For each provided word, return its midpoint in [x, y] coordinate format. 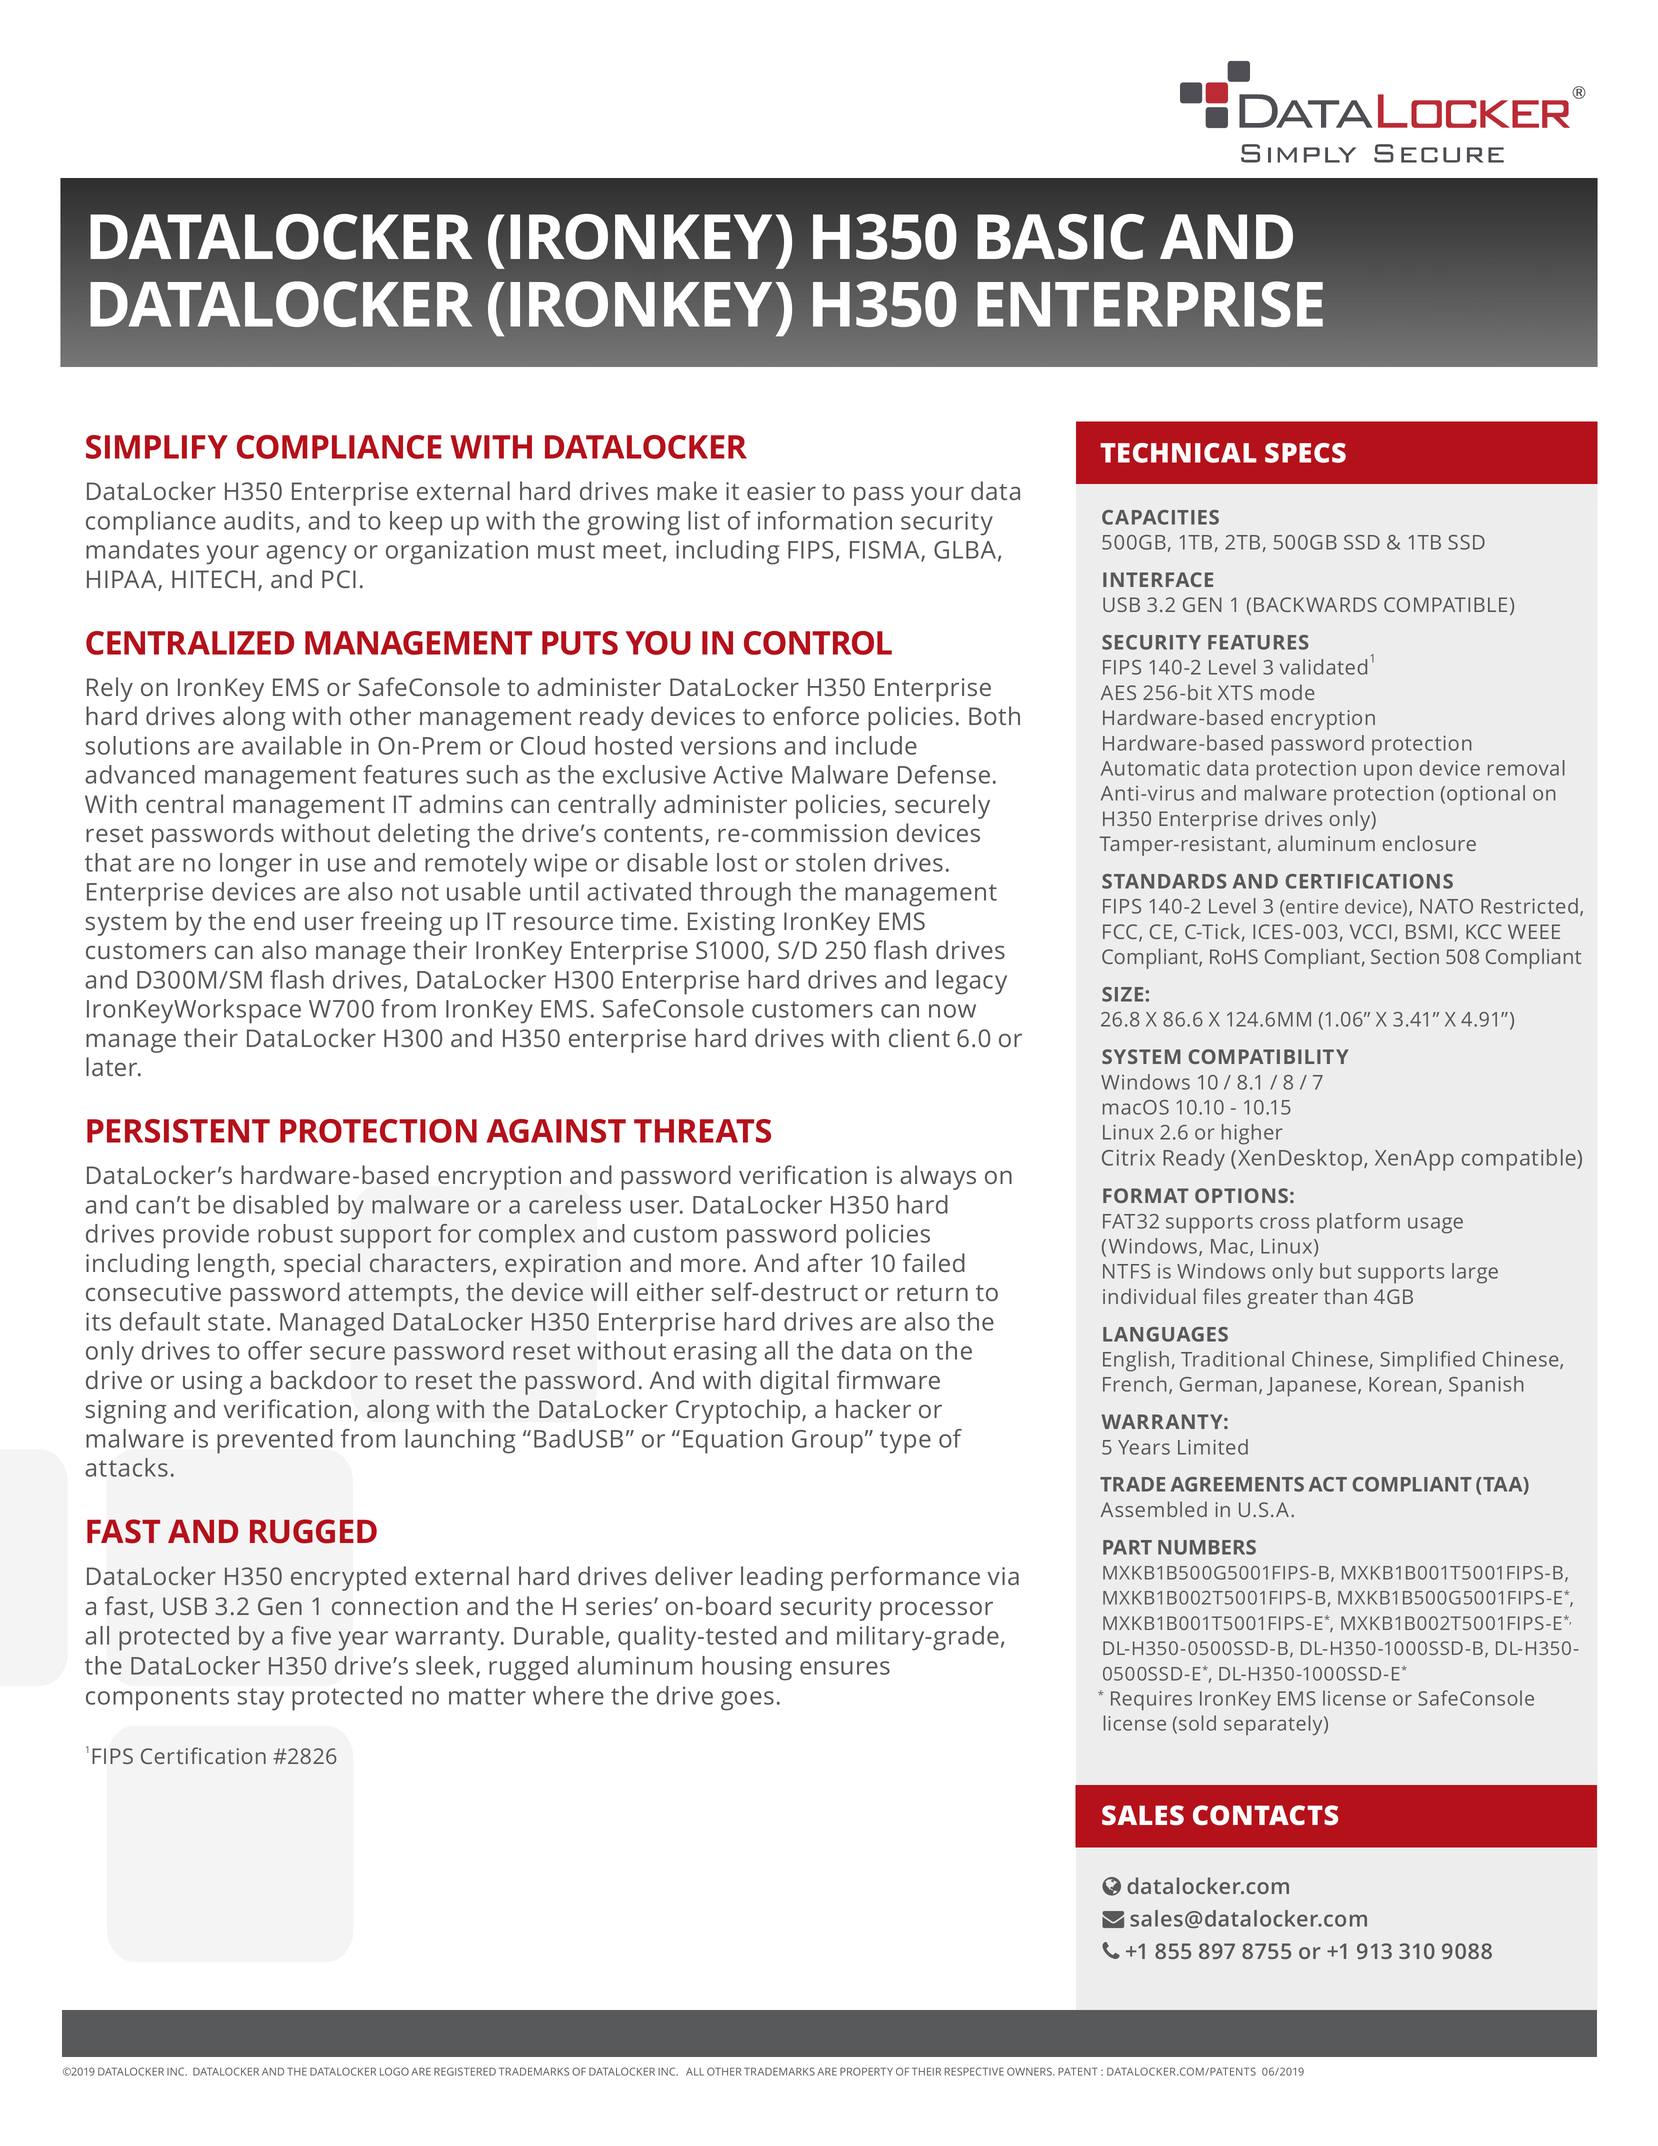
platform [1358, 1223]
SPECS [1305, 453]
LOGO [394, 2071]
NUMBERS [1207, 1547]
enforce [816, 715]
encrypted [348, 1578]
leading [782, 1578]
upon [1388, 772]
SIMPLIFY [157, 447]
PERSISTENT [178, 1131]
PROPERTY [866, 2071]
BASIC [1061, 237]
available [292, 745]
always [938, 1177]
